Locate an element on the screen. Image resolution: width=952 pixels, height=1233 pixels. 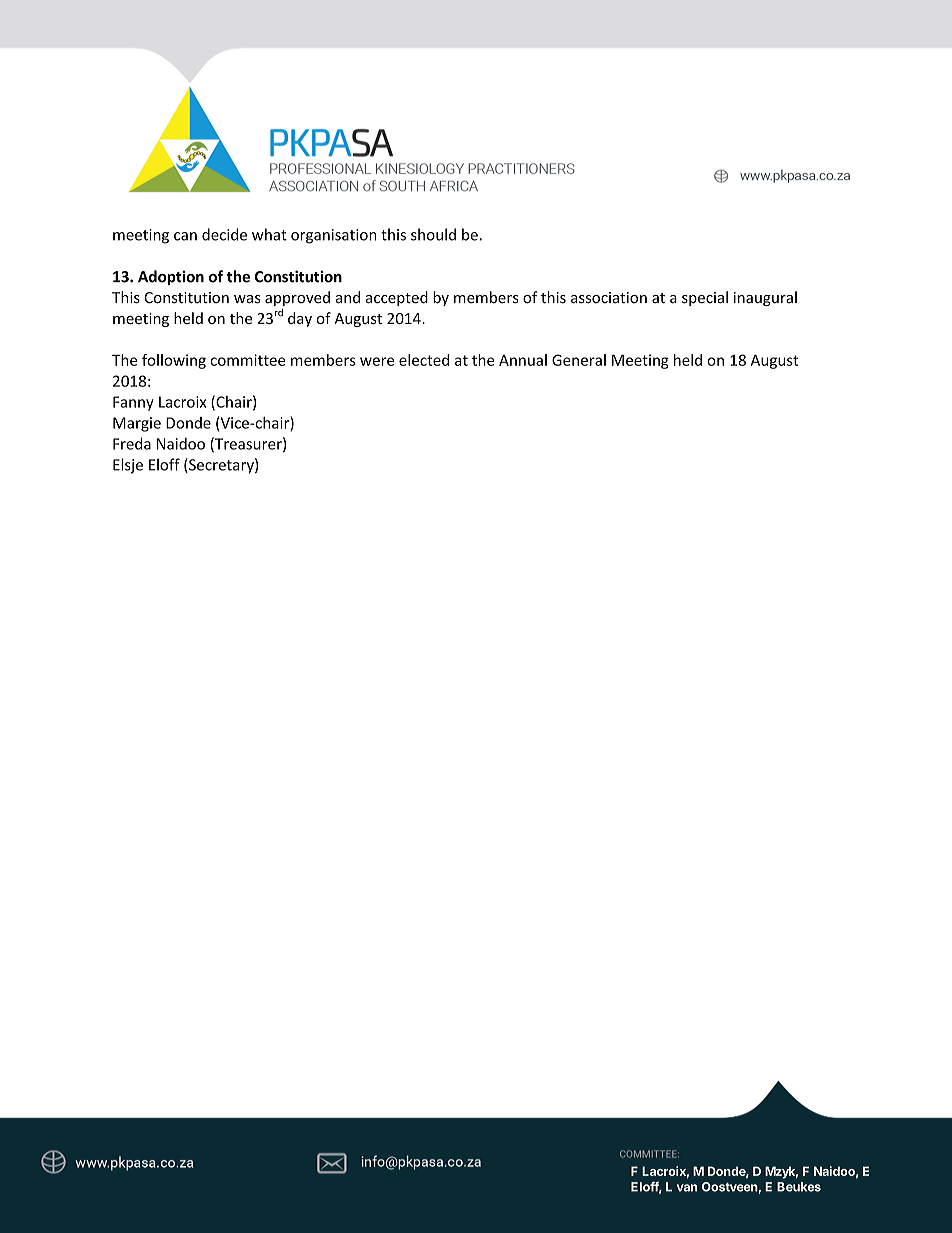
General is located at coordinates (579, 360).
